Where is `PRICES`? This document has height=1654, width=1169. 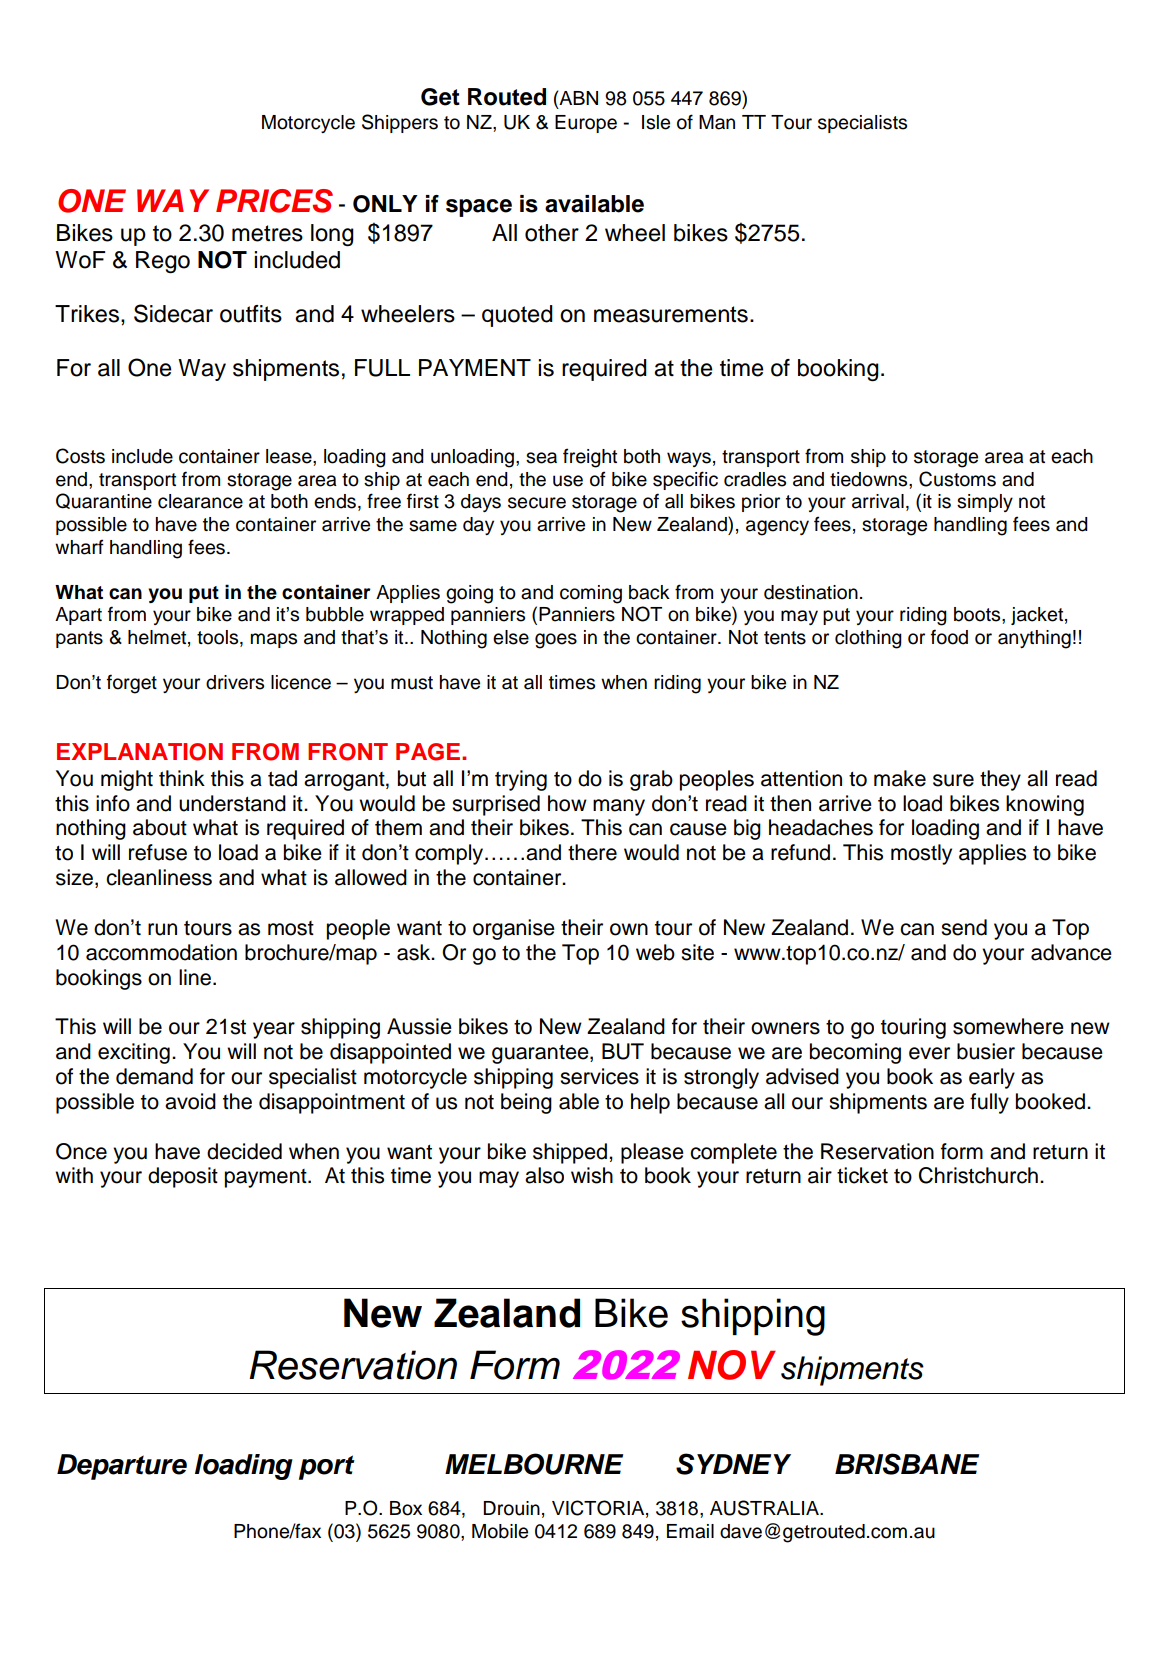
PRICES is located at coordinates (274, 201).
